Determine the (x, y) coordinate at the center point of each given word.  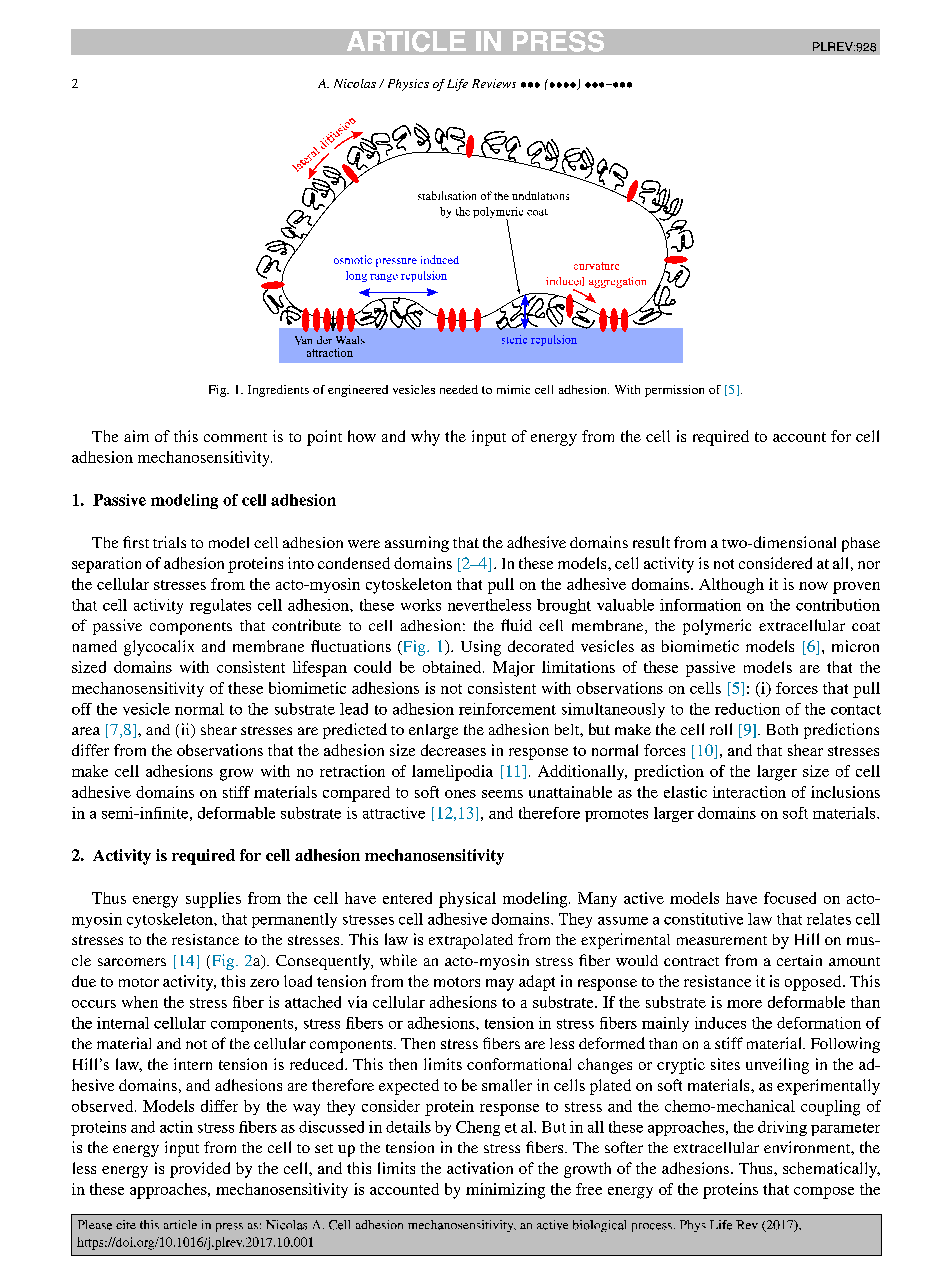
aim (136, 436)
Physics (408, 85)
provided (200, 1170)
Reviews (494, 83)
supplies (213, 900)
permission (674, 391)
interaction (749, 792)
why (425, 438)
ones (460, 794)
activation (480, 1168)
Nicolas (355, 83)
